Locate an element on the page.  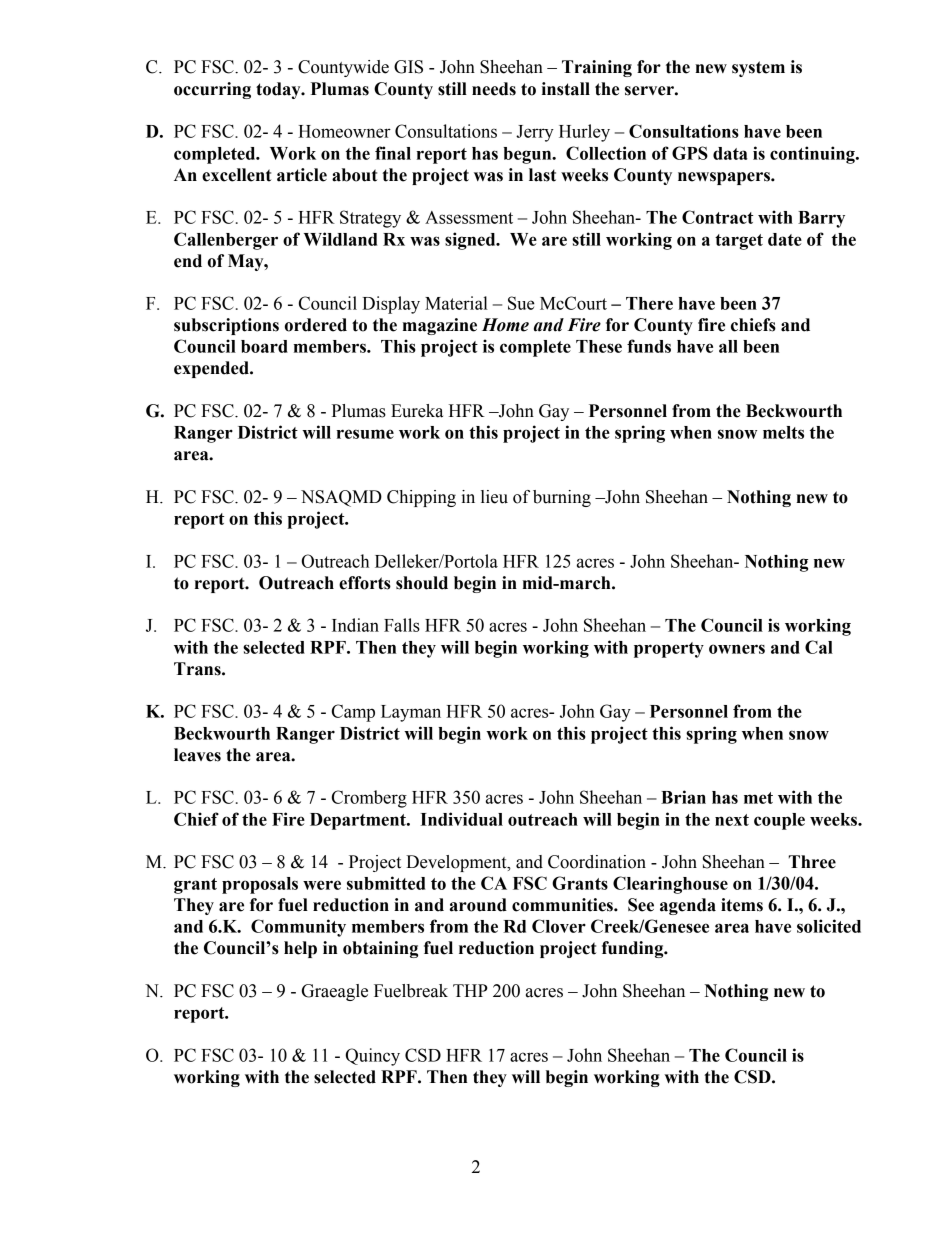
needs is located at coordinates (494, 89).
